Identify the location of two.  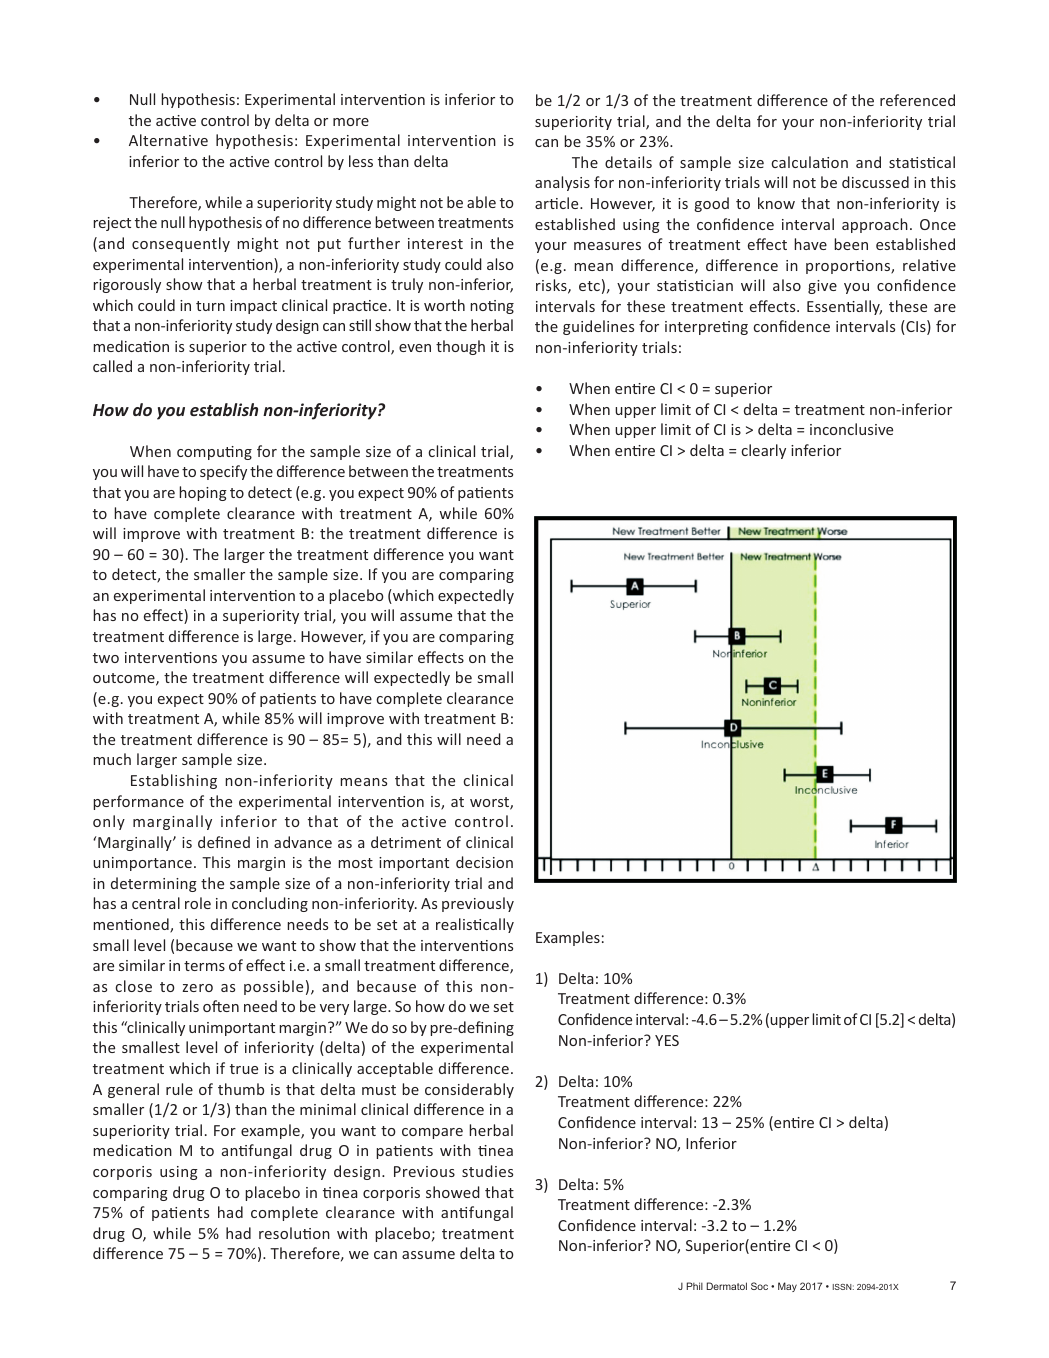
(106, 658).
